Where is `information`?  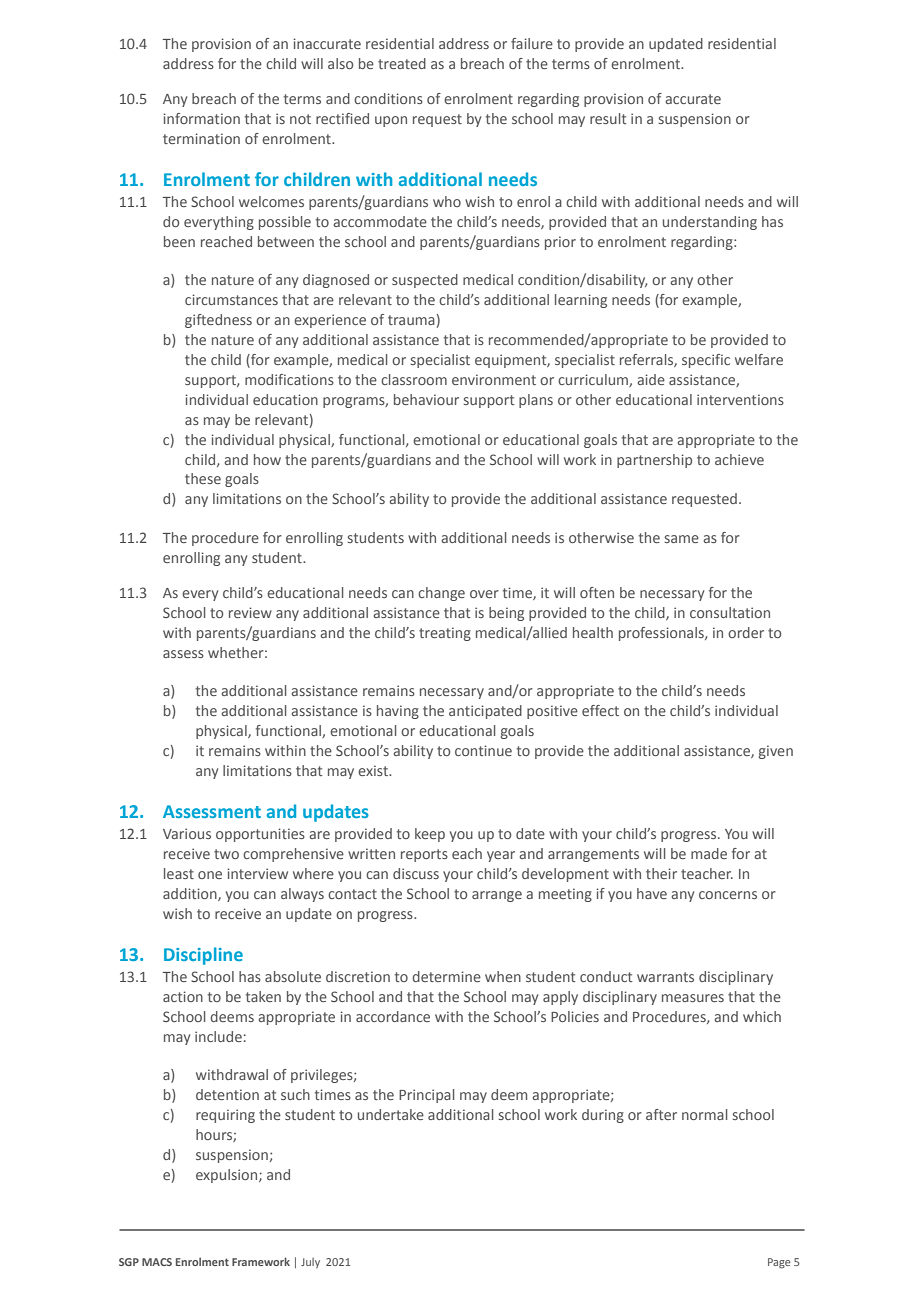 information is located at coordinates (201, 118).
